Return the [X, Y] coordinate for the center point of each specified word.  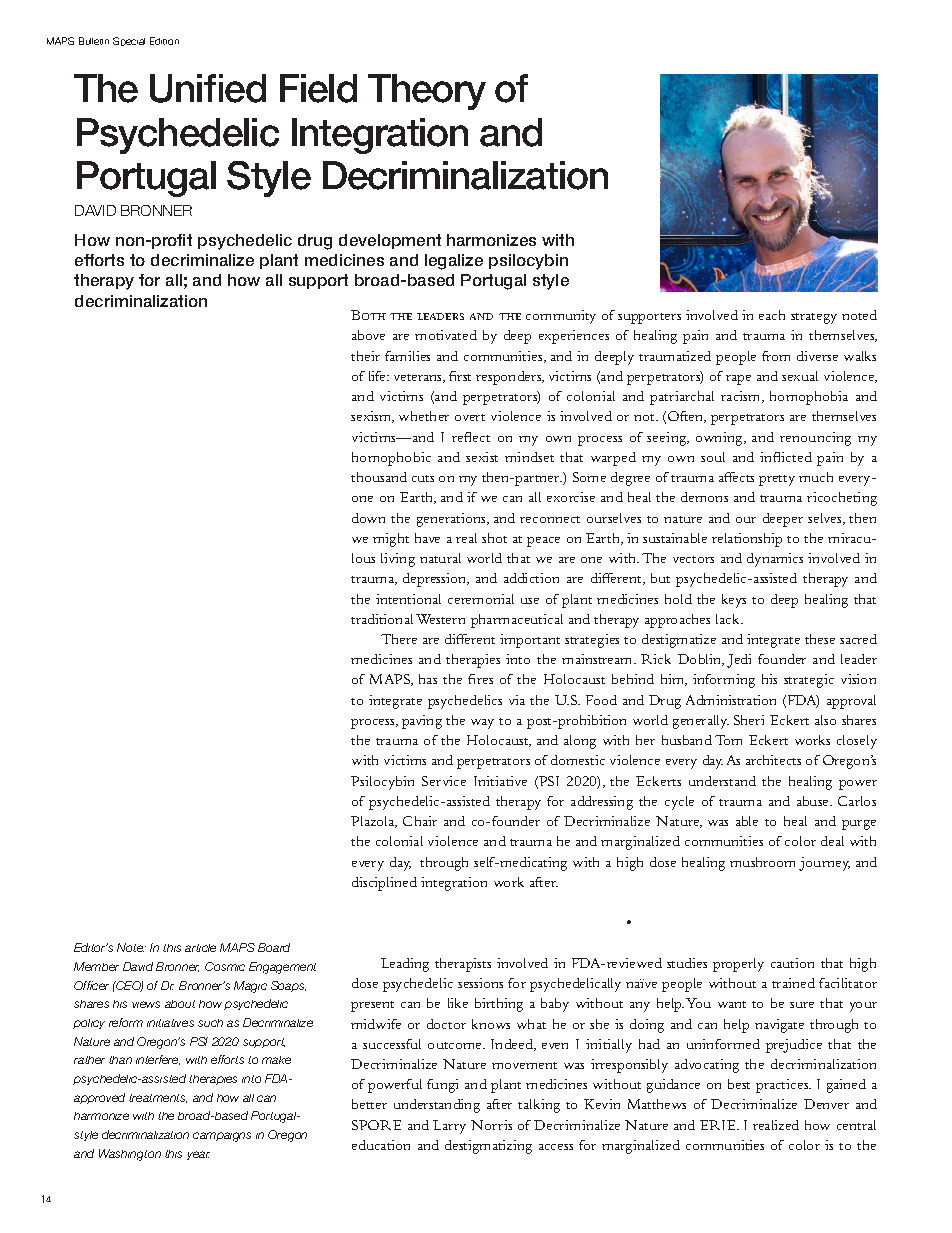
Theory [427, 92]
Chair [420, 821]
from [776, 356]
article [200, 948]
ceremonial [481, 599]
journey [824, 864]
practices [783, 1086]
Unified [208, 88]
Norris [491, 1125]
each [772, 315]
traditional [382, 619]
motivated [446, 335]
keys [734, 601]
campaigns [222, 1137]
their [365, 356]
